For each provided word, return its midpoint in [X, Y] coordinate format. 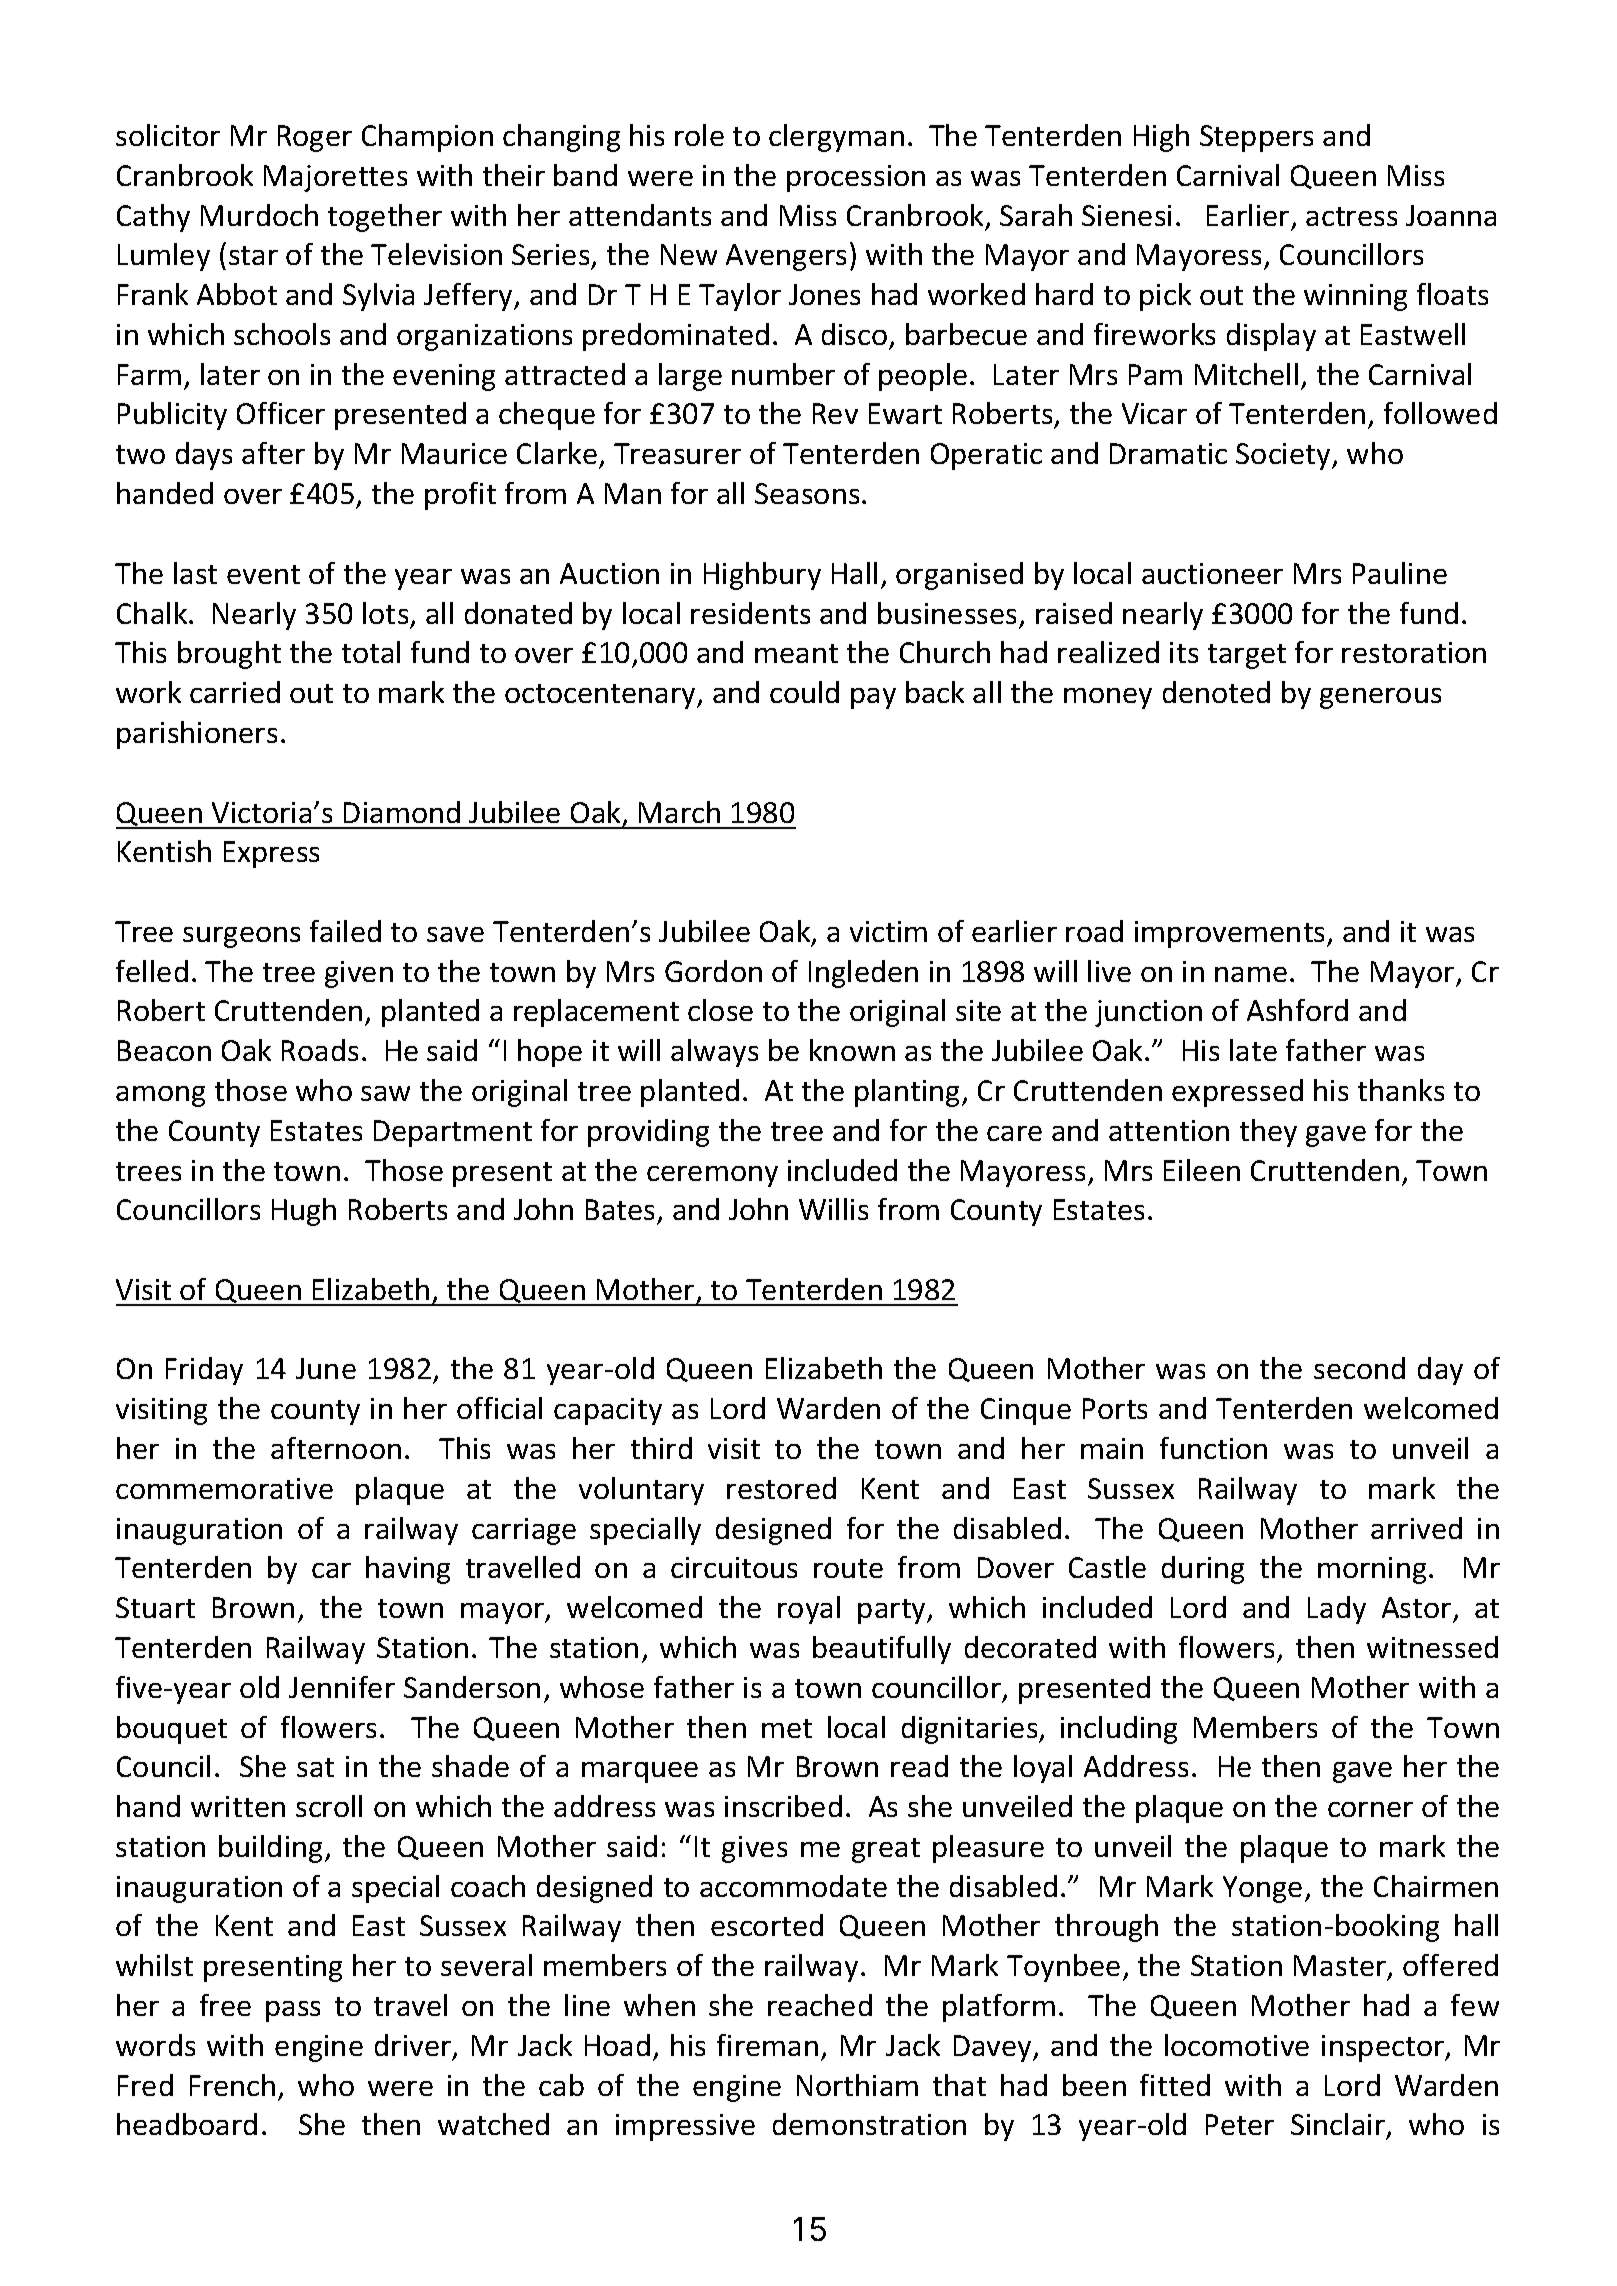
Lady [1337, 1610]
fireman [767, 2045]
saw [385, 1093]
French [232, 2085]
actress [1351, 216]
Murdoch [259, 215]
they [1268, 1133]
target [1247, 656]
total [371, 652]
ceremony [712, 1176]
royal [809, 1610]
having [408, 1570]
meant [796, 653]
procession [856, 178]
